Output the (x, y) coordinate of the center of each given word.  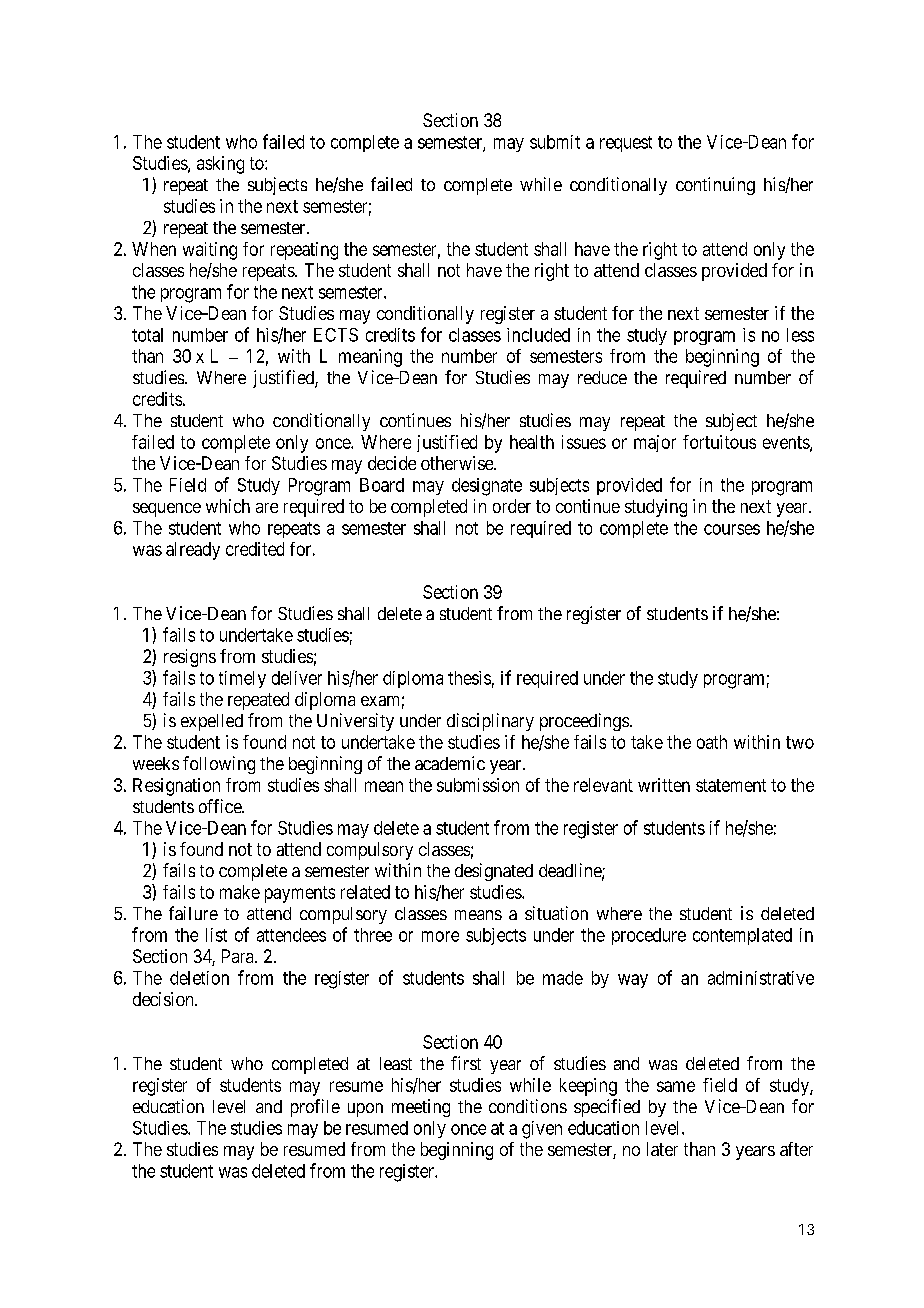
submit (555, 142)
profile (315, 1108)
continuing (715, 186)
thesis (469, 678)
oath (712, 742)
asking (220, 165)
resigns (190, 658)
